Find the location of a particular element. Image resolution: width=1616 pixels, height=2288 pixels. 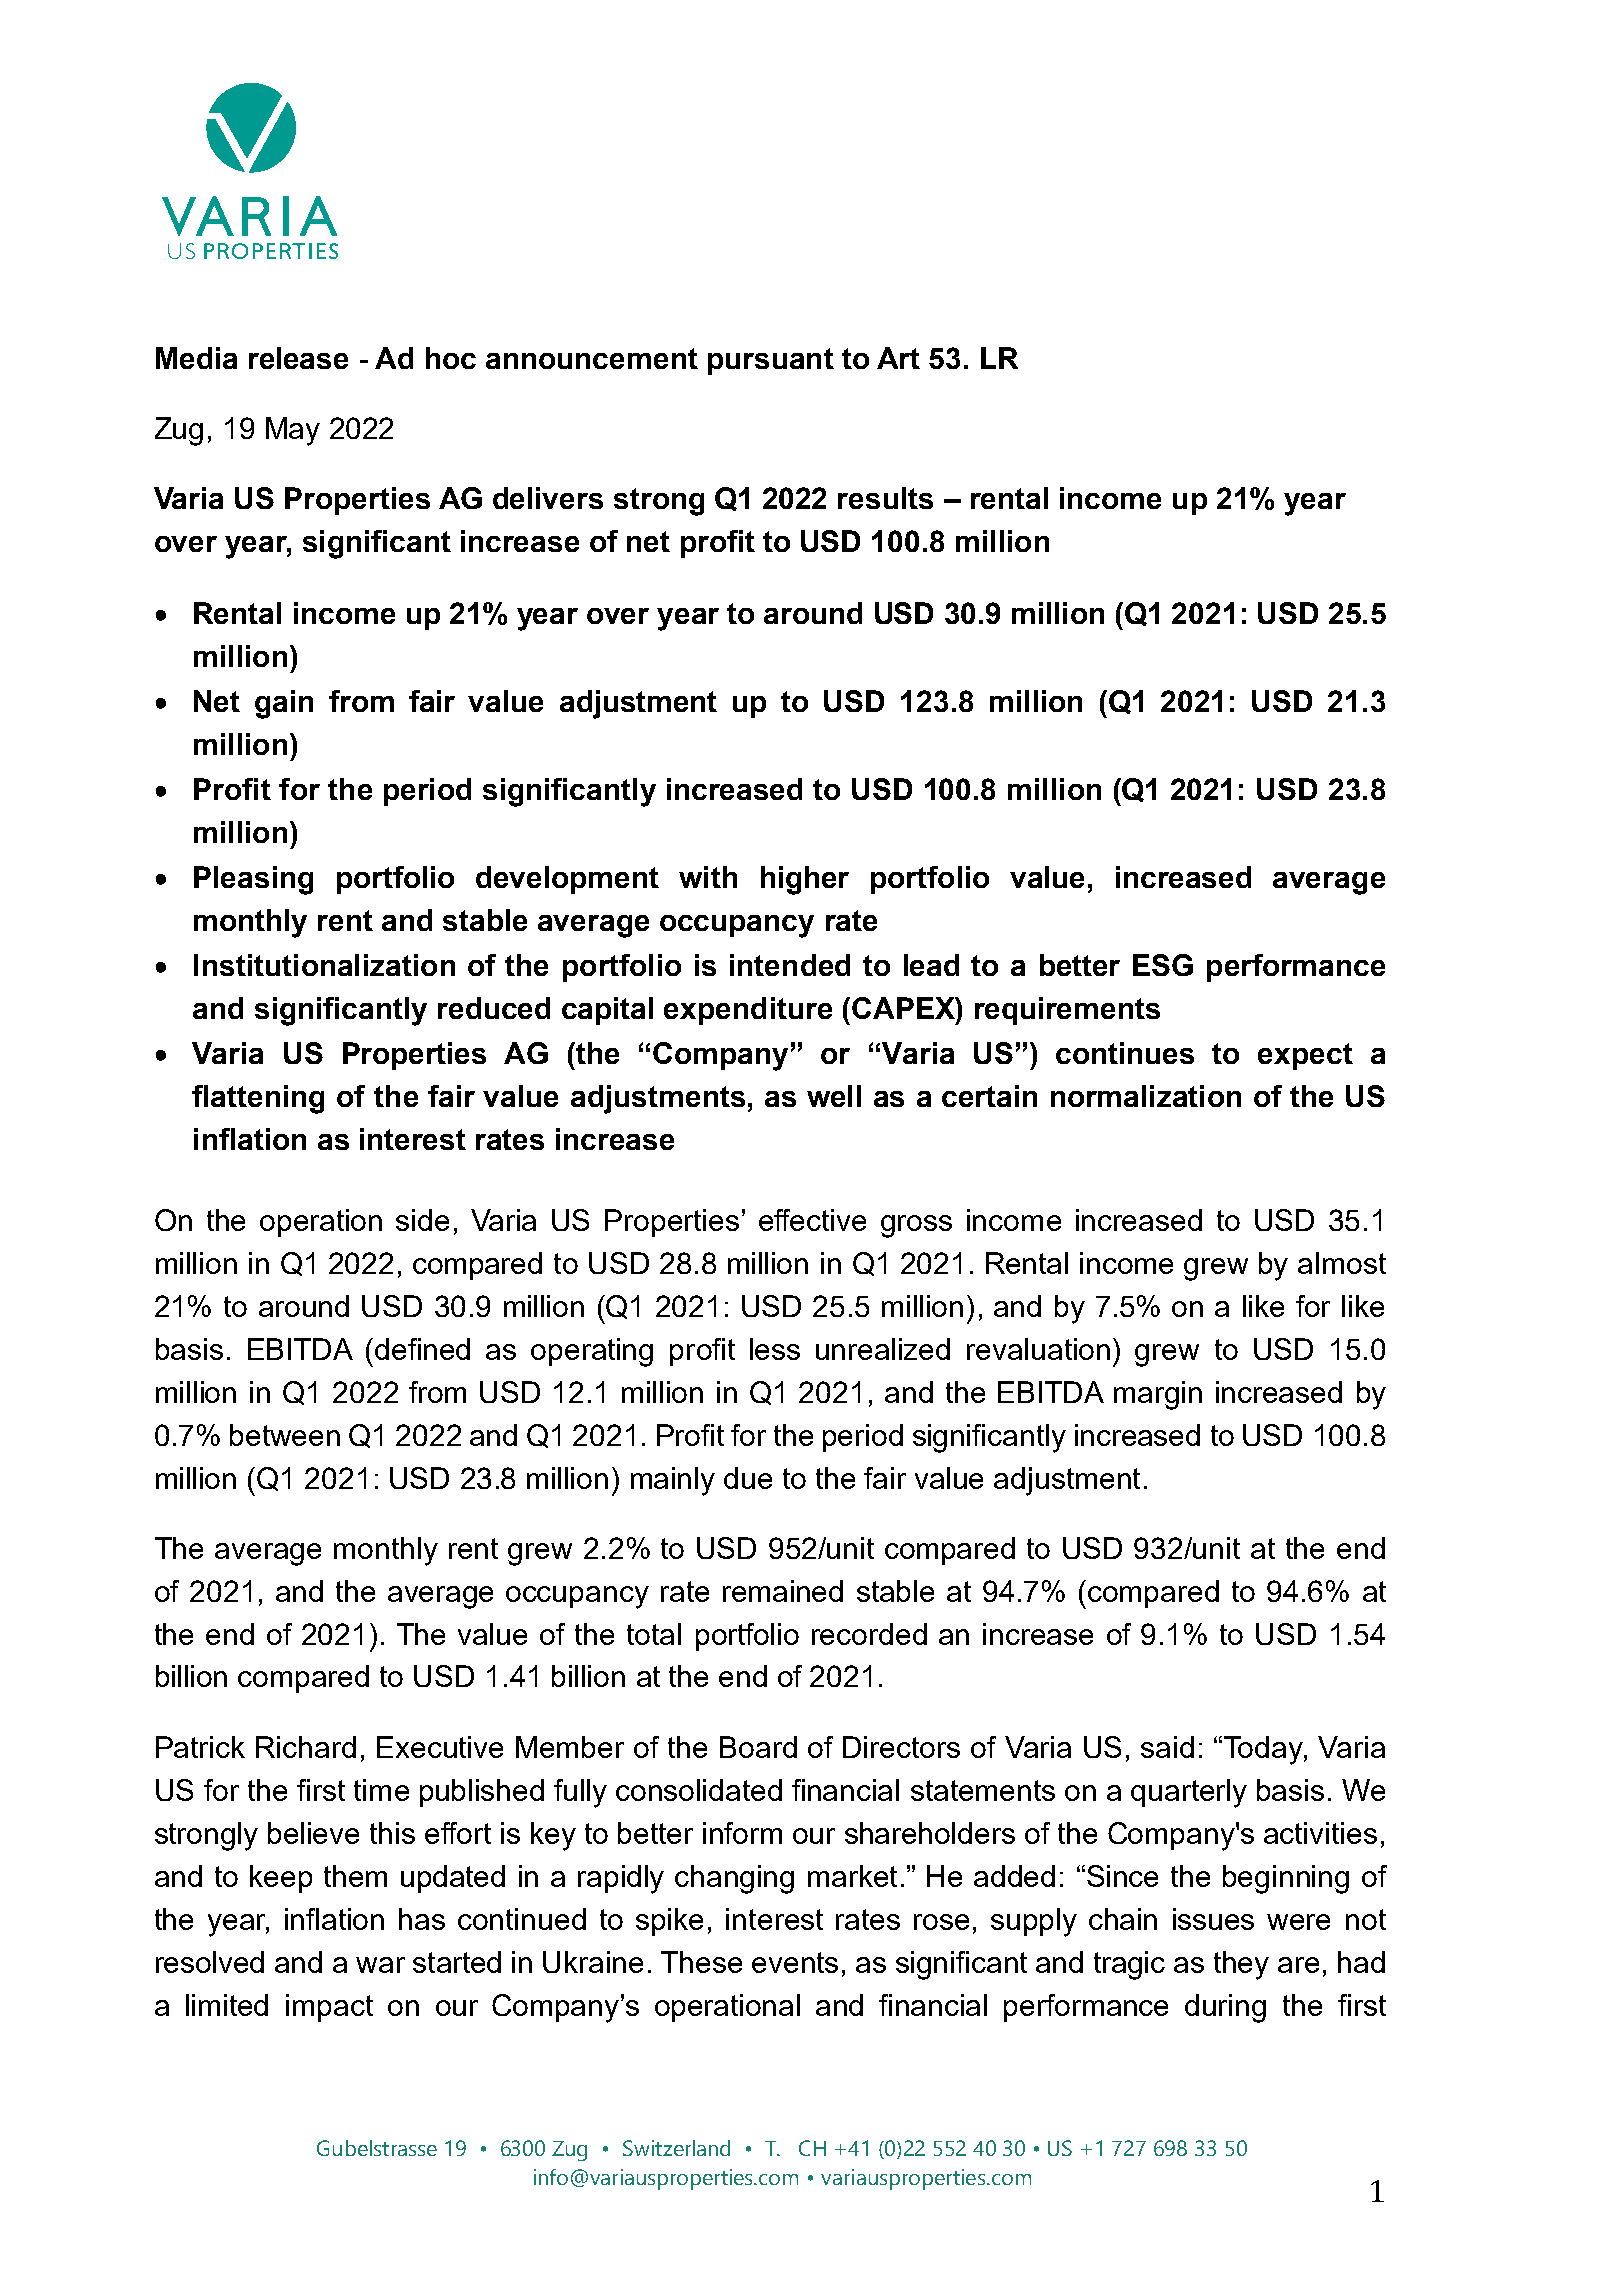

results is located at coordinates (885, 498).
